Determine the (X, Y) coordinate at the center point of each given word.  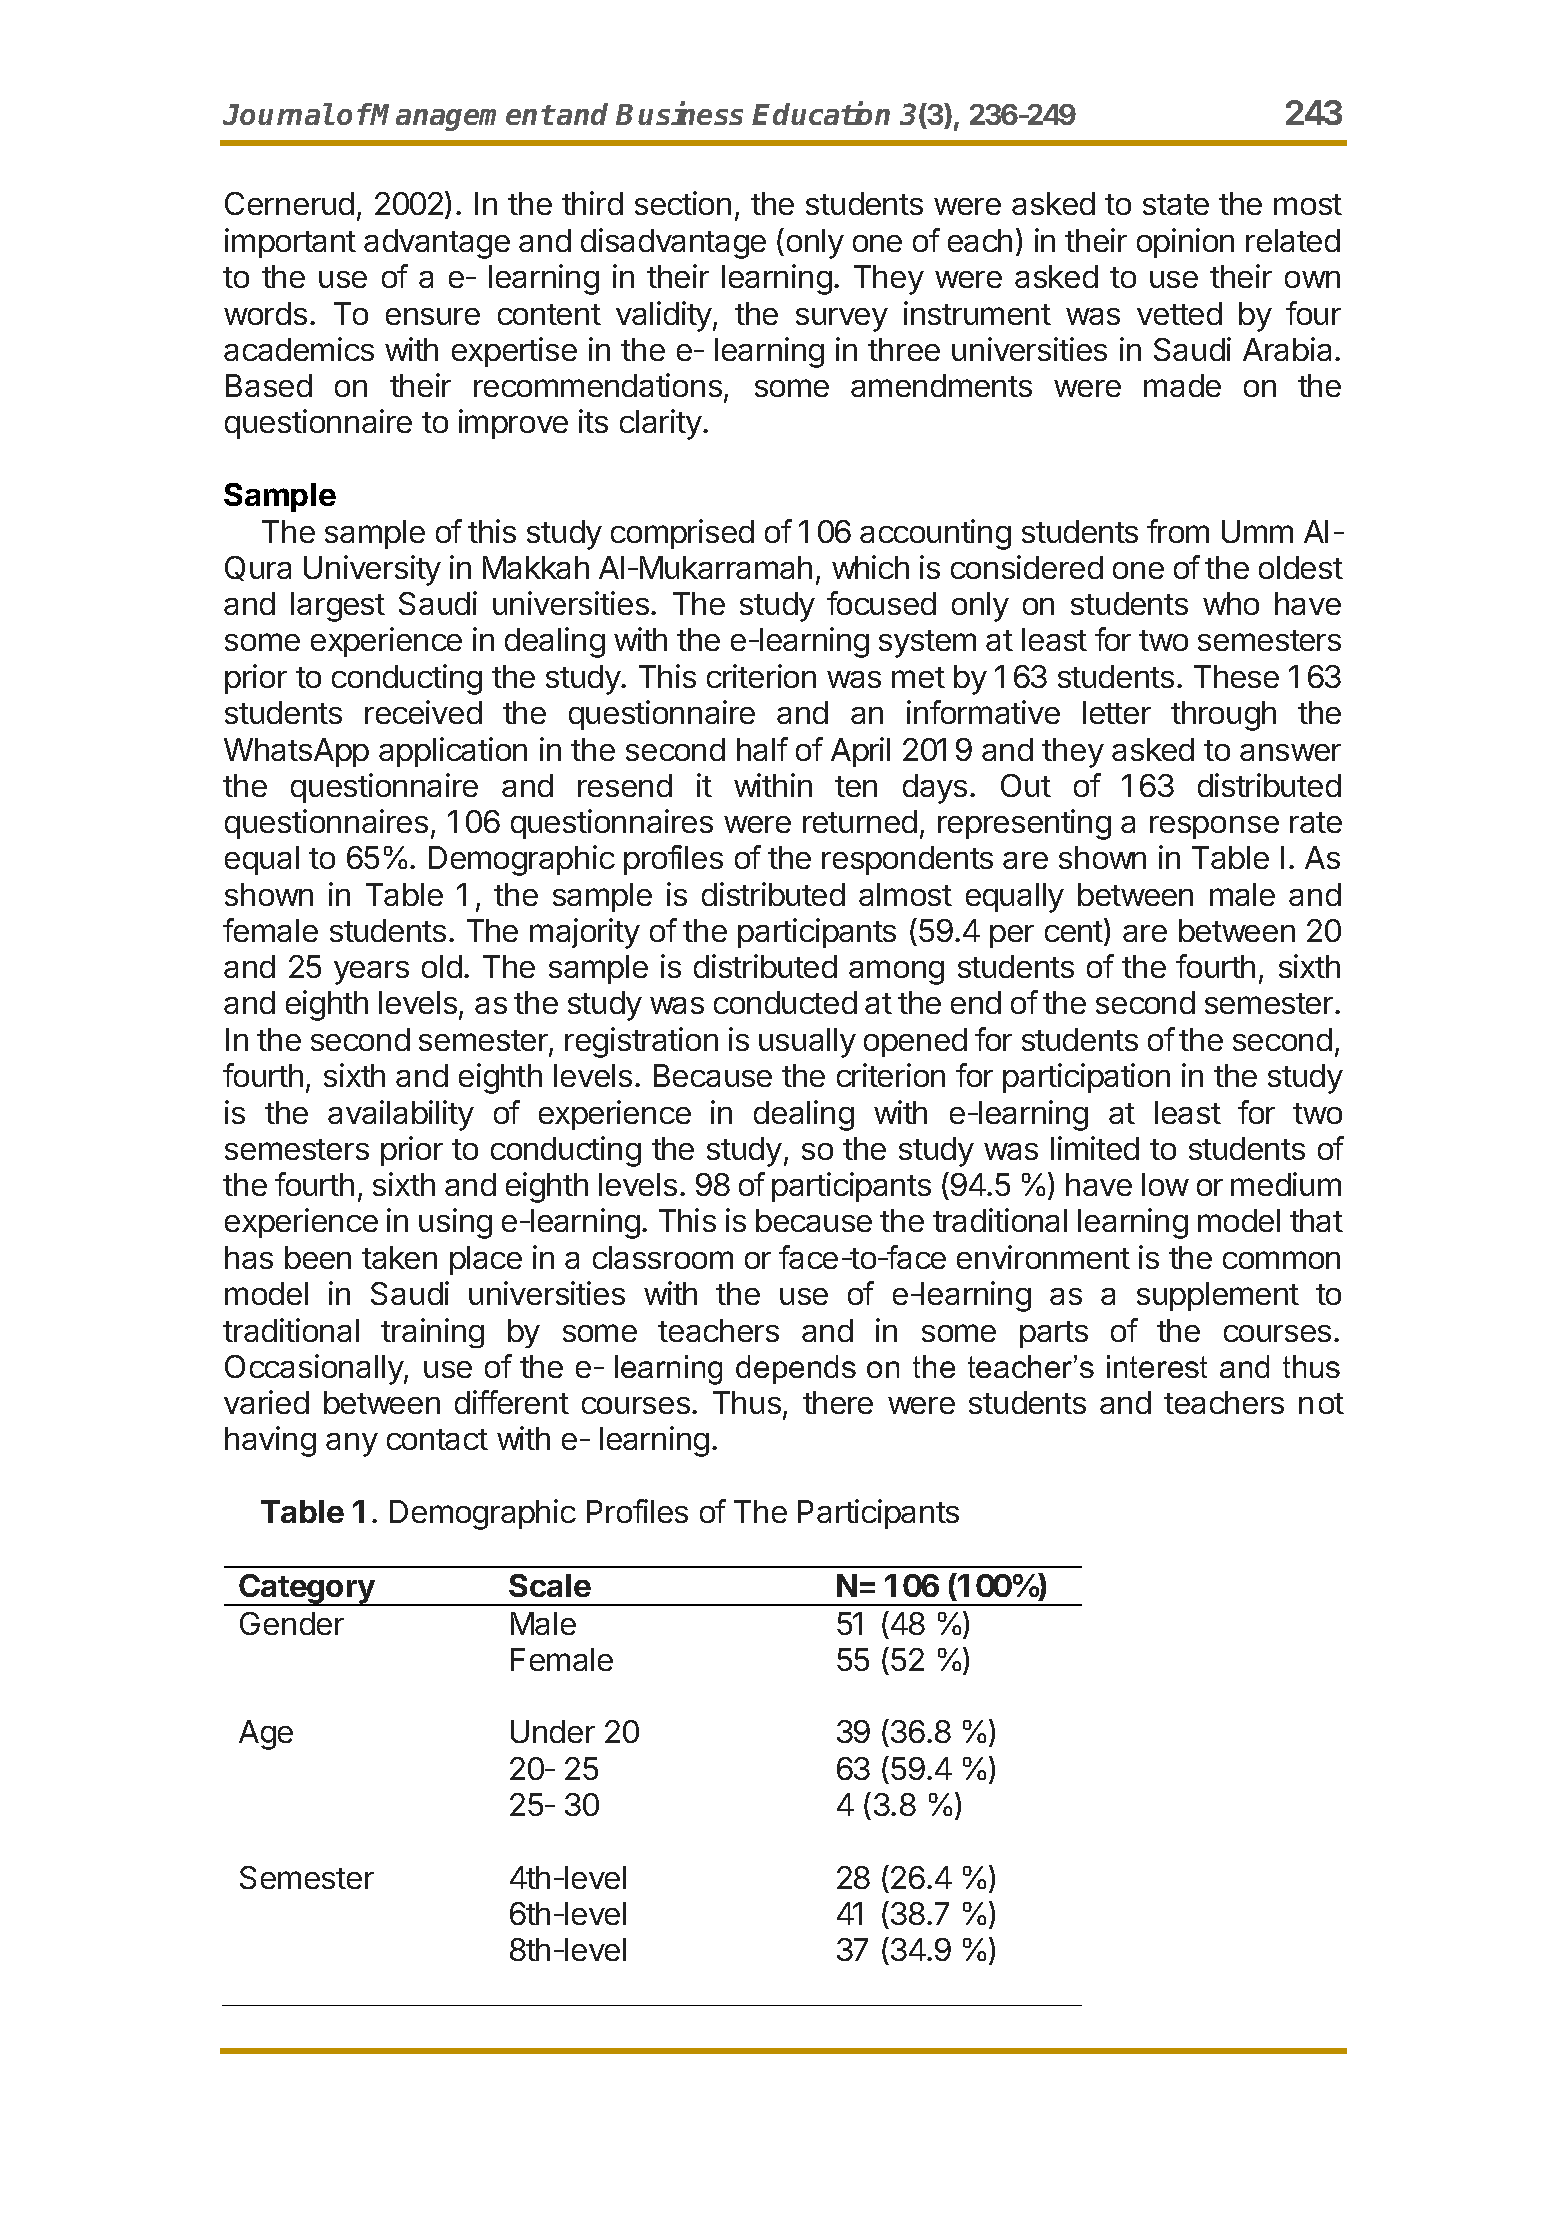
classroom (663, 1257)
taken (399, 1257)
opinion (1185, 243)
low (1165, 1184)
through (1223, 716)
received (423, 712)
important (290, 243)
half (762, 749)
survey (842, 320)
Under (553, 1731)
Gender (292, 1623)
